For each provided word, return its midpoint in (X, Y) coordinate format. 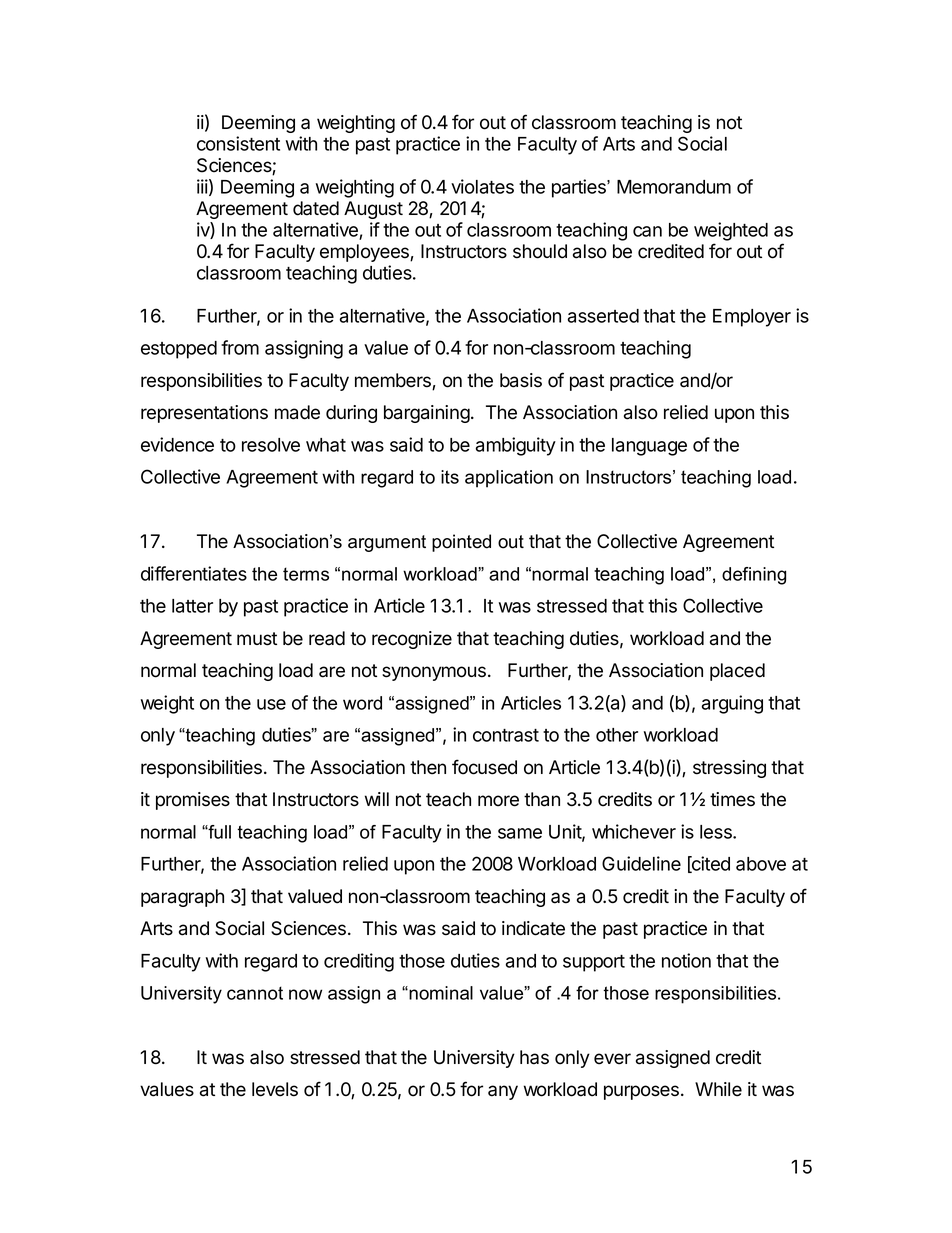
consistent (238, 143)
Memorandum (674, 187)
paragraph (182, 898)
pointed (461, 543)
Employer (752, 318)
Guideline (641, 863)
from (240, 347)
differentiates (194, 573)
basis (521, 380)
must (257, 639)
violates (482, 186)
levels (275, 1089)
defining (754, 576)
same (520, 833)
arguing (732, 704)
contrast (506, 735)
